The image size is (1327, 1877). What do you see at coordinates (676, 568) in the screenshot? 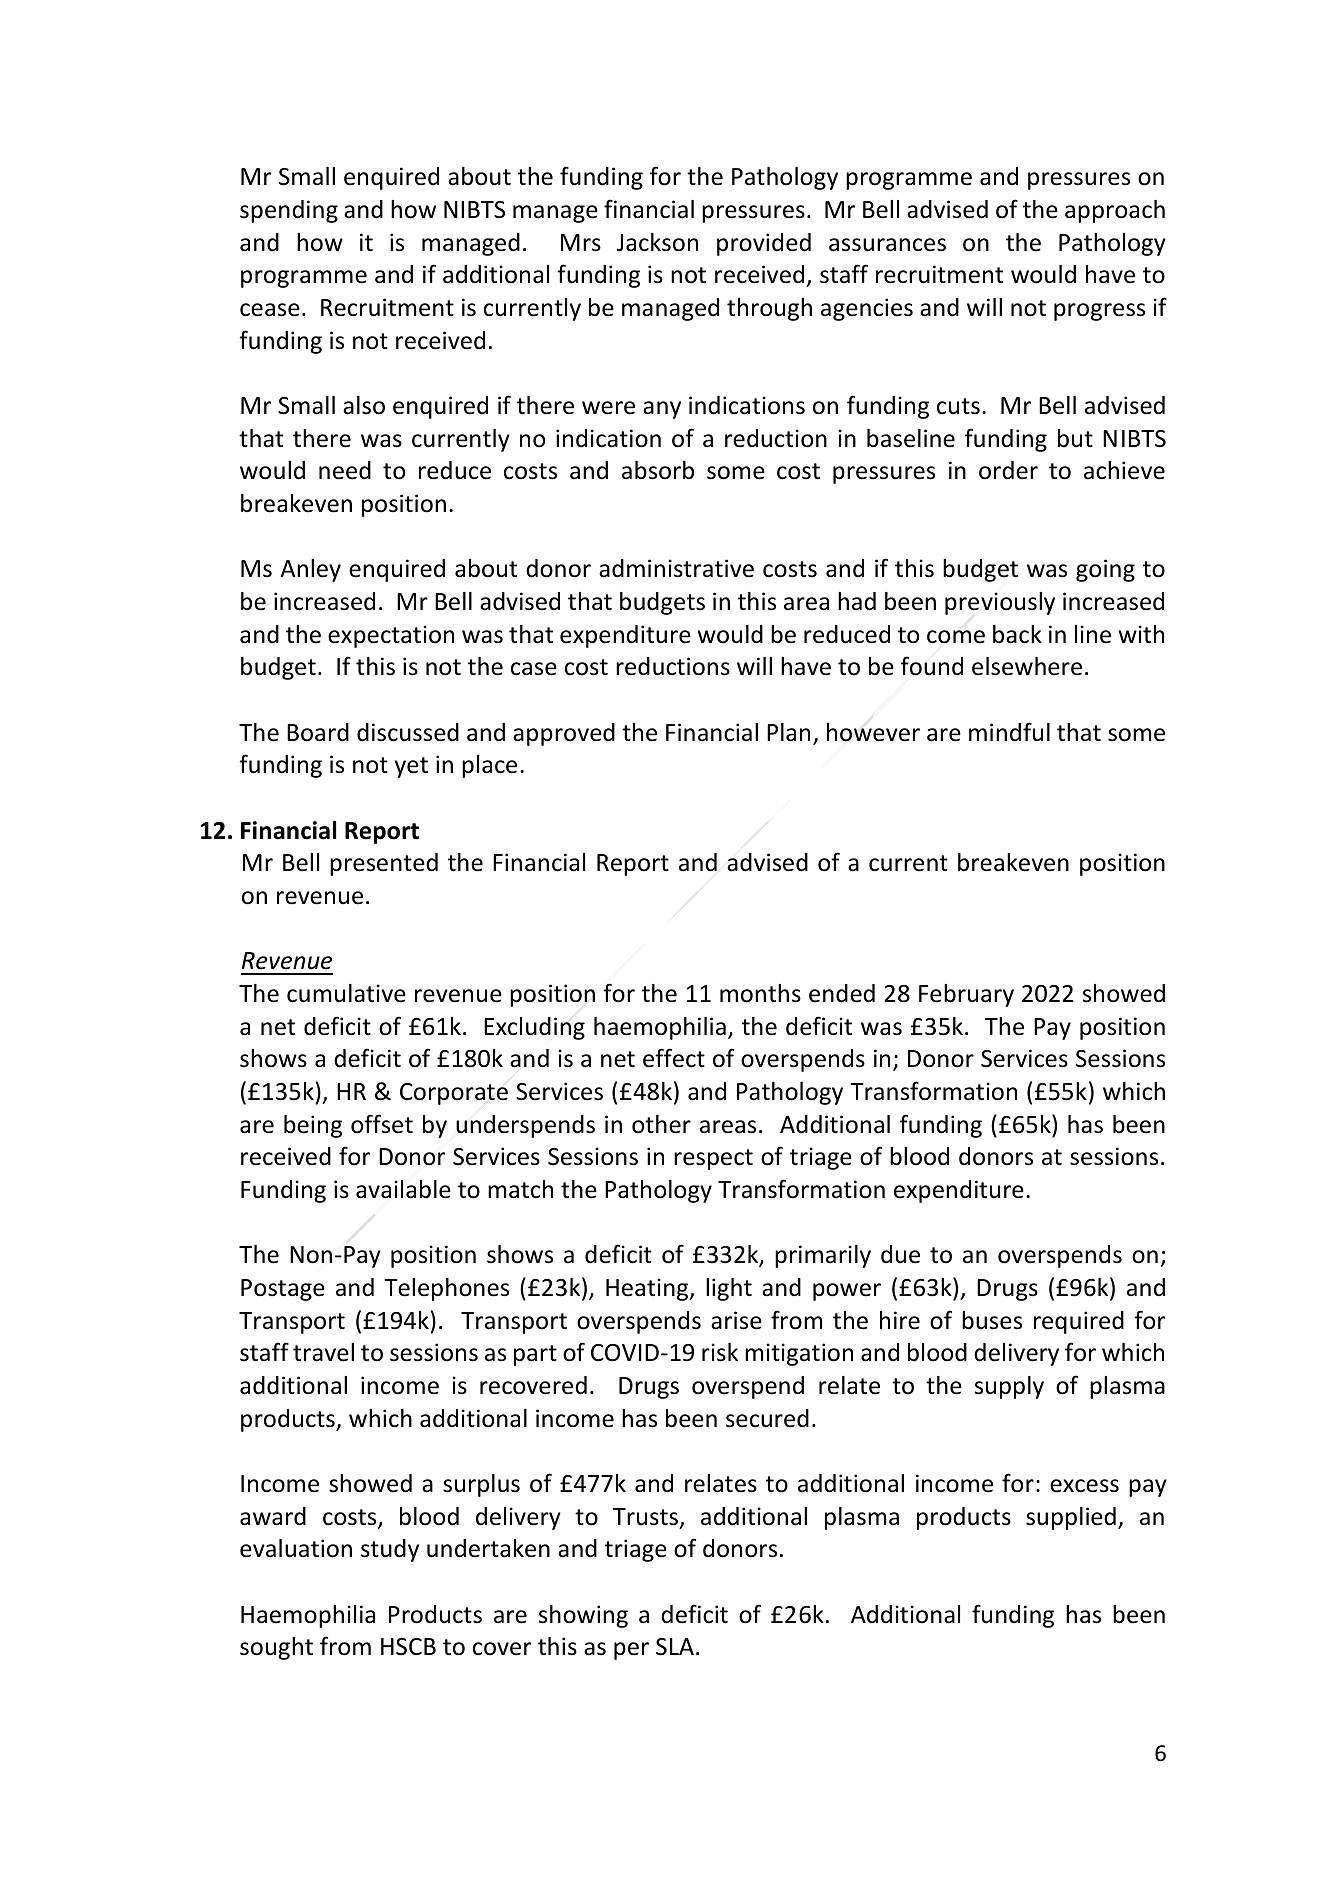
I see `administrative` at bounding box center [676, 568].
